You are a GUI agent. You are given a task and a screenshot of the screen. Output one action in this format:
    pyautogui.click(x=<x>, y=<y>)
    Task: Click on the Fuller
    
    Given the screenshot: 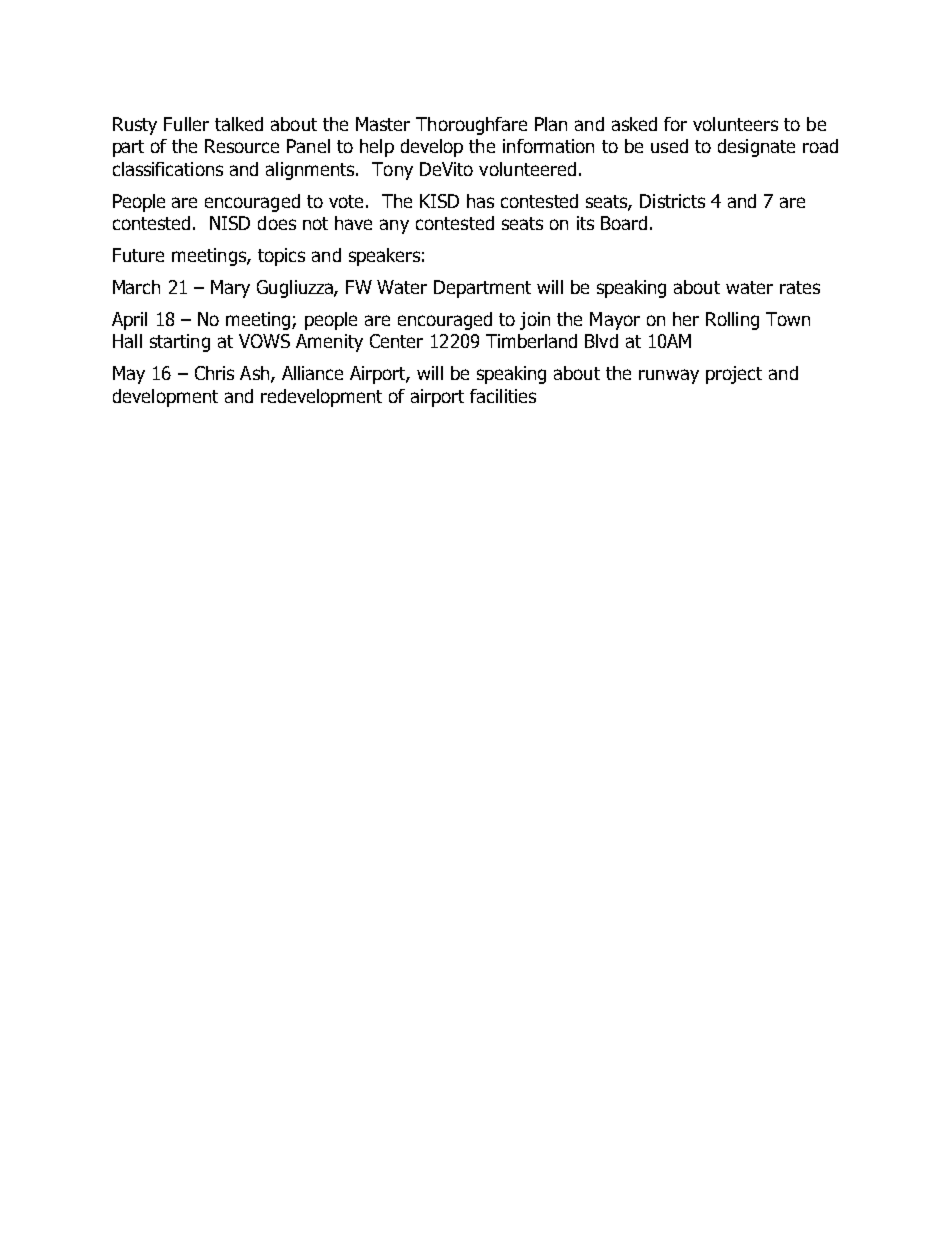 What is the action you would take?
    pyautogui.click(x=186, y=124)
